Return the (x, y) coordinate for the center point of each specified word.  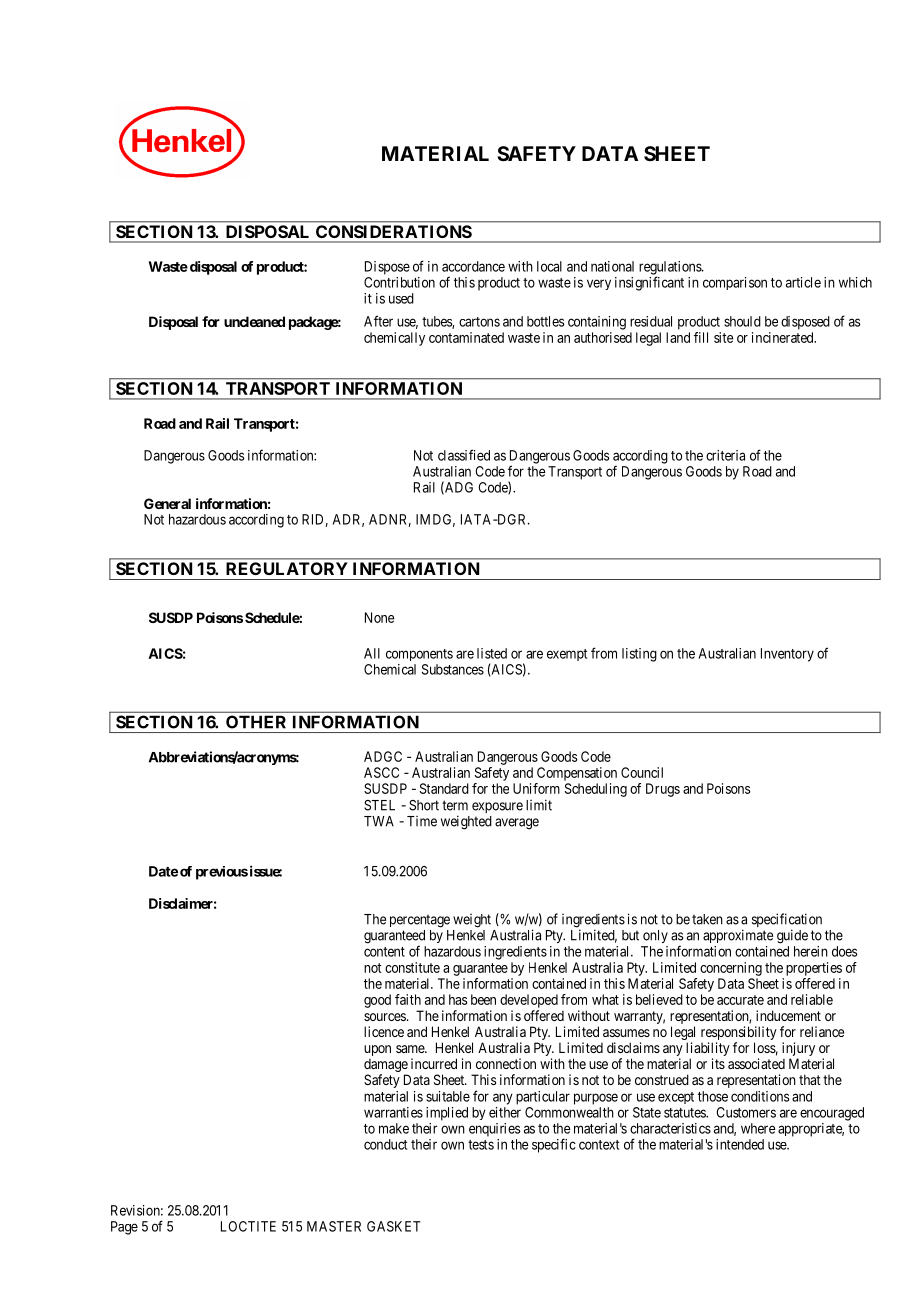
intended (740, 1144)
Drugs (663, 790)
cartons (479, 322)
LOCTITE (248, 1226)
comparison (735, 283)
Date (163, 871)
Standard (444, 788)
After (378, 321)
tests (481, 1145)
